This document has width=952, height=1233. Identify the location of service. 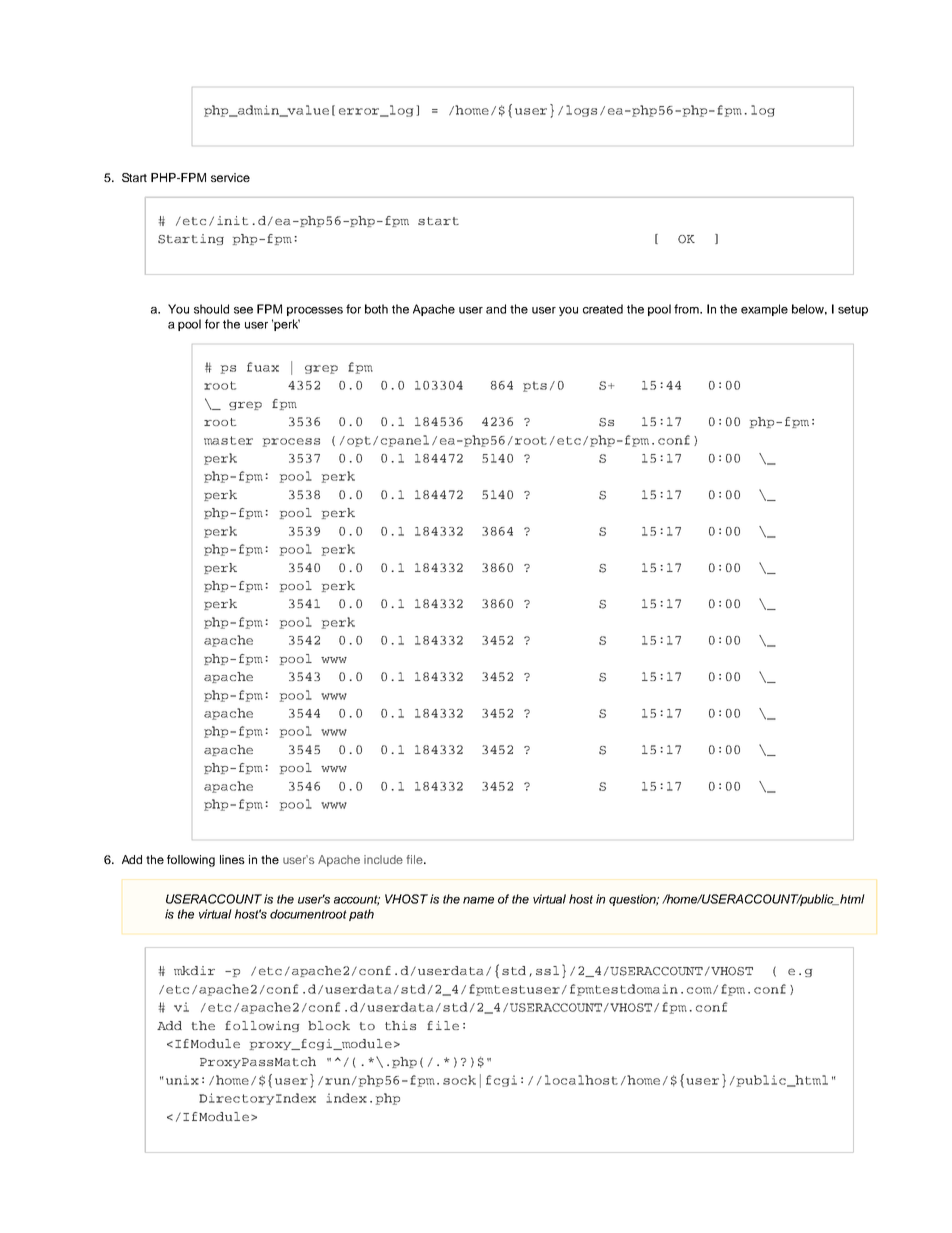
(230, 177).
